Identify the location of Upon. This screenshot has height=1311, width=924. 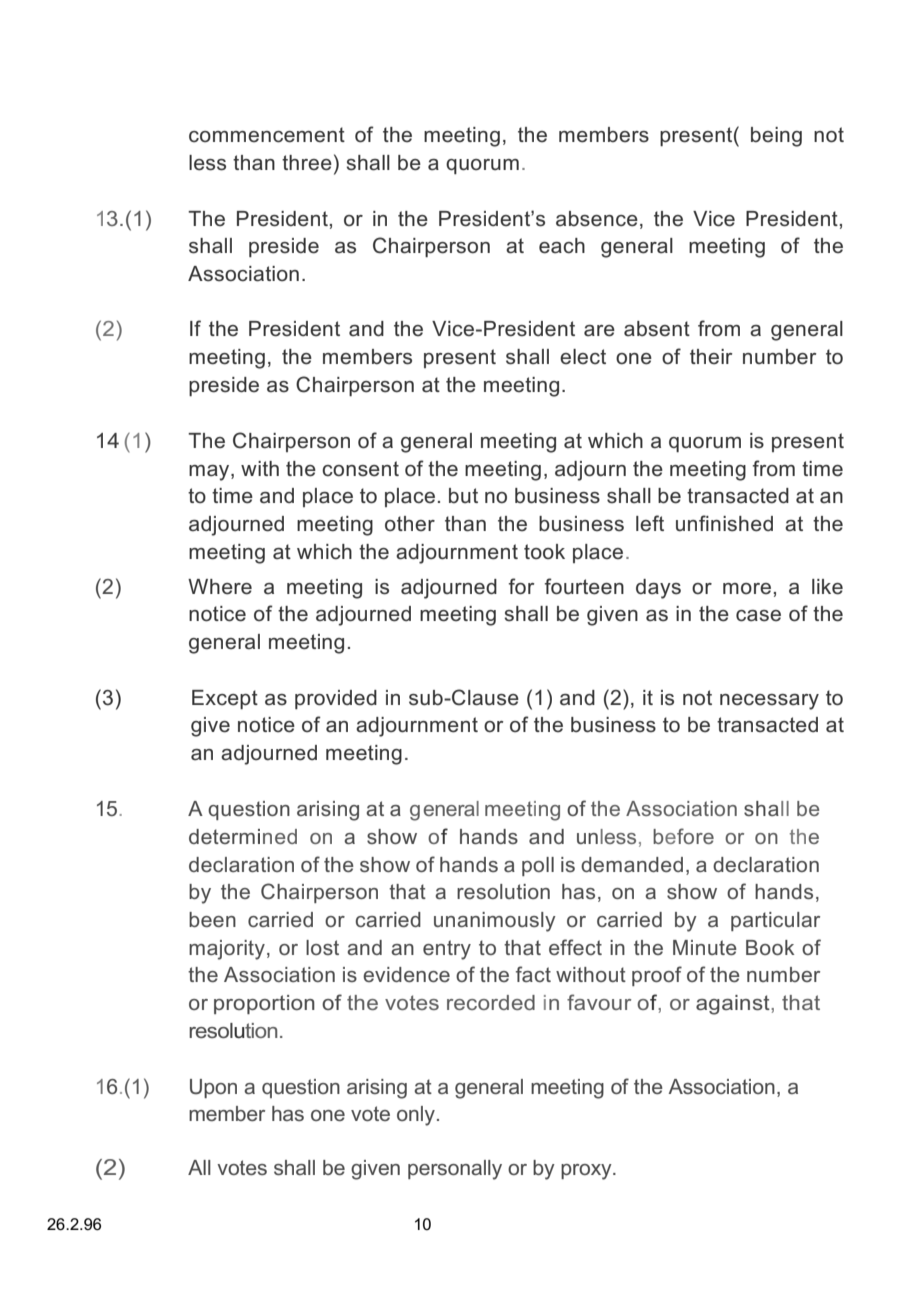
(213, 1088).
